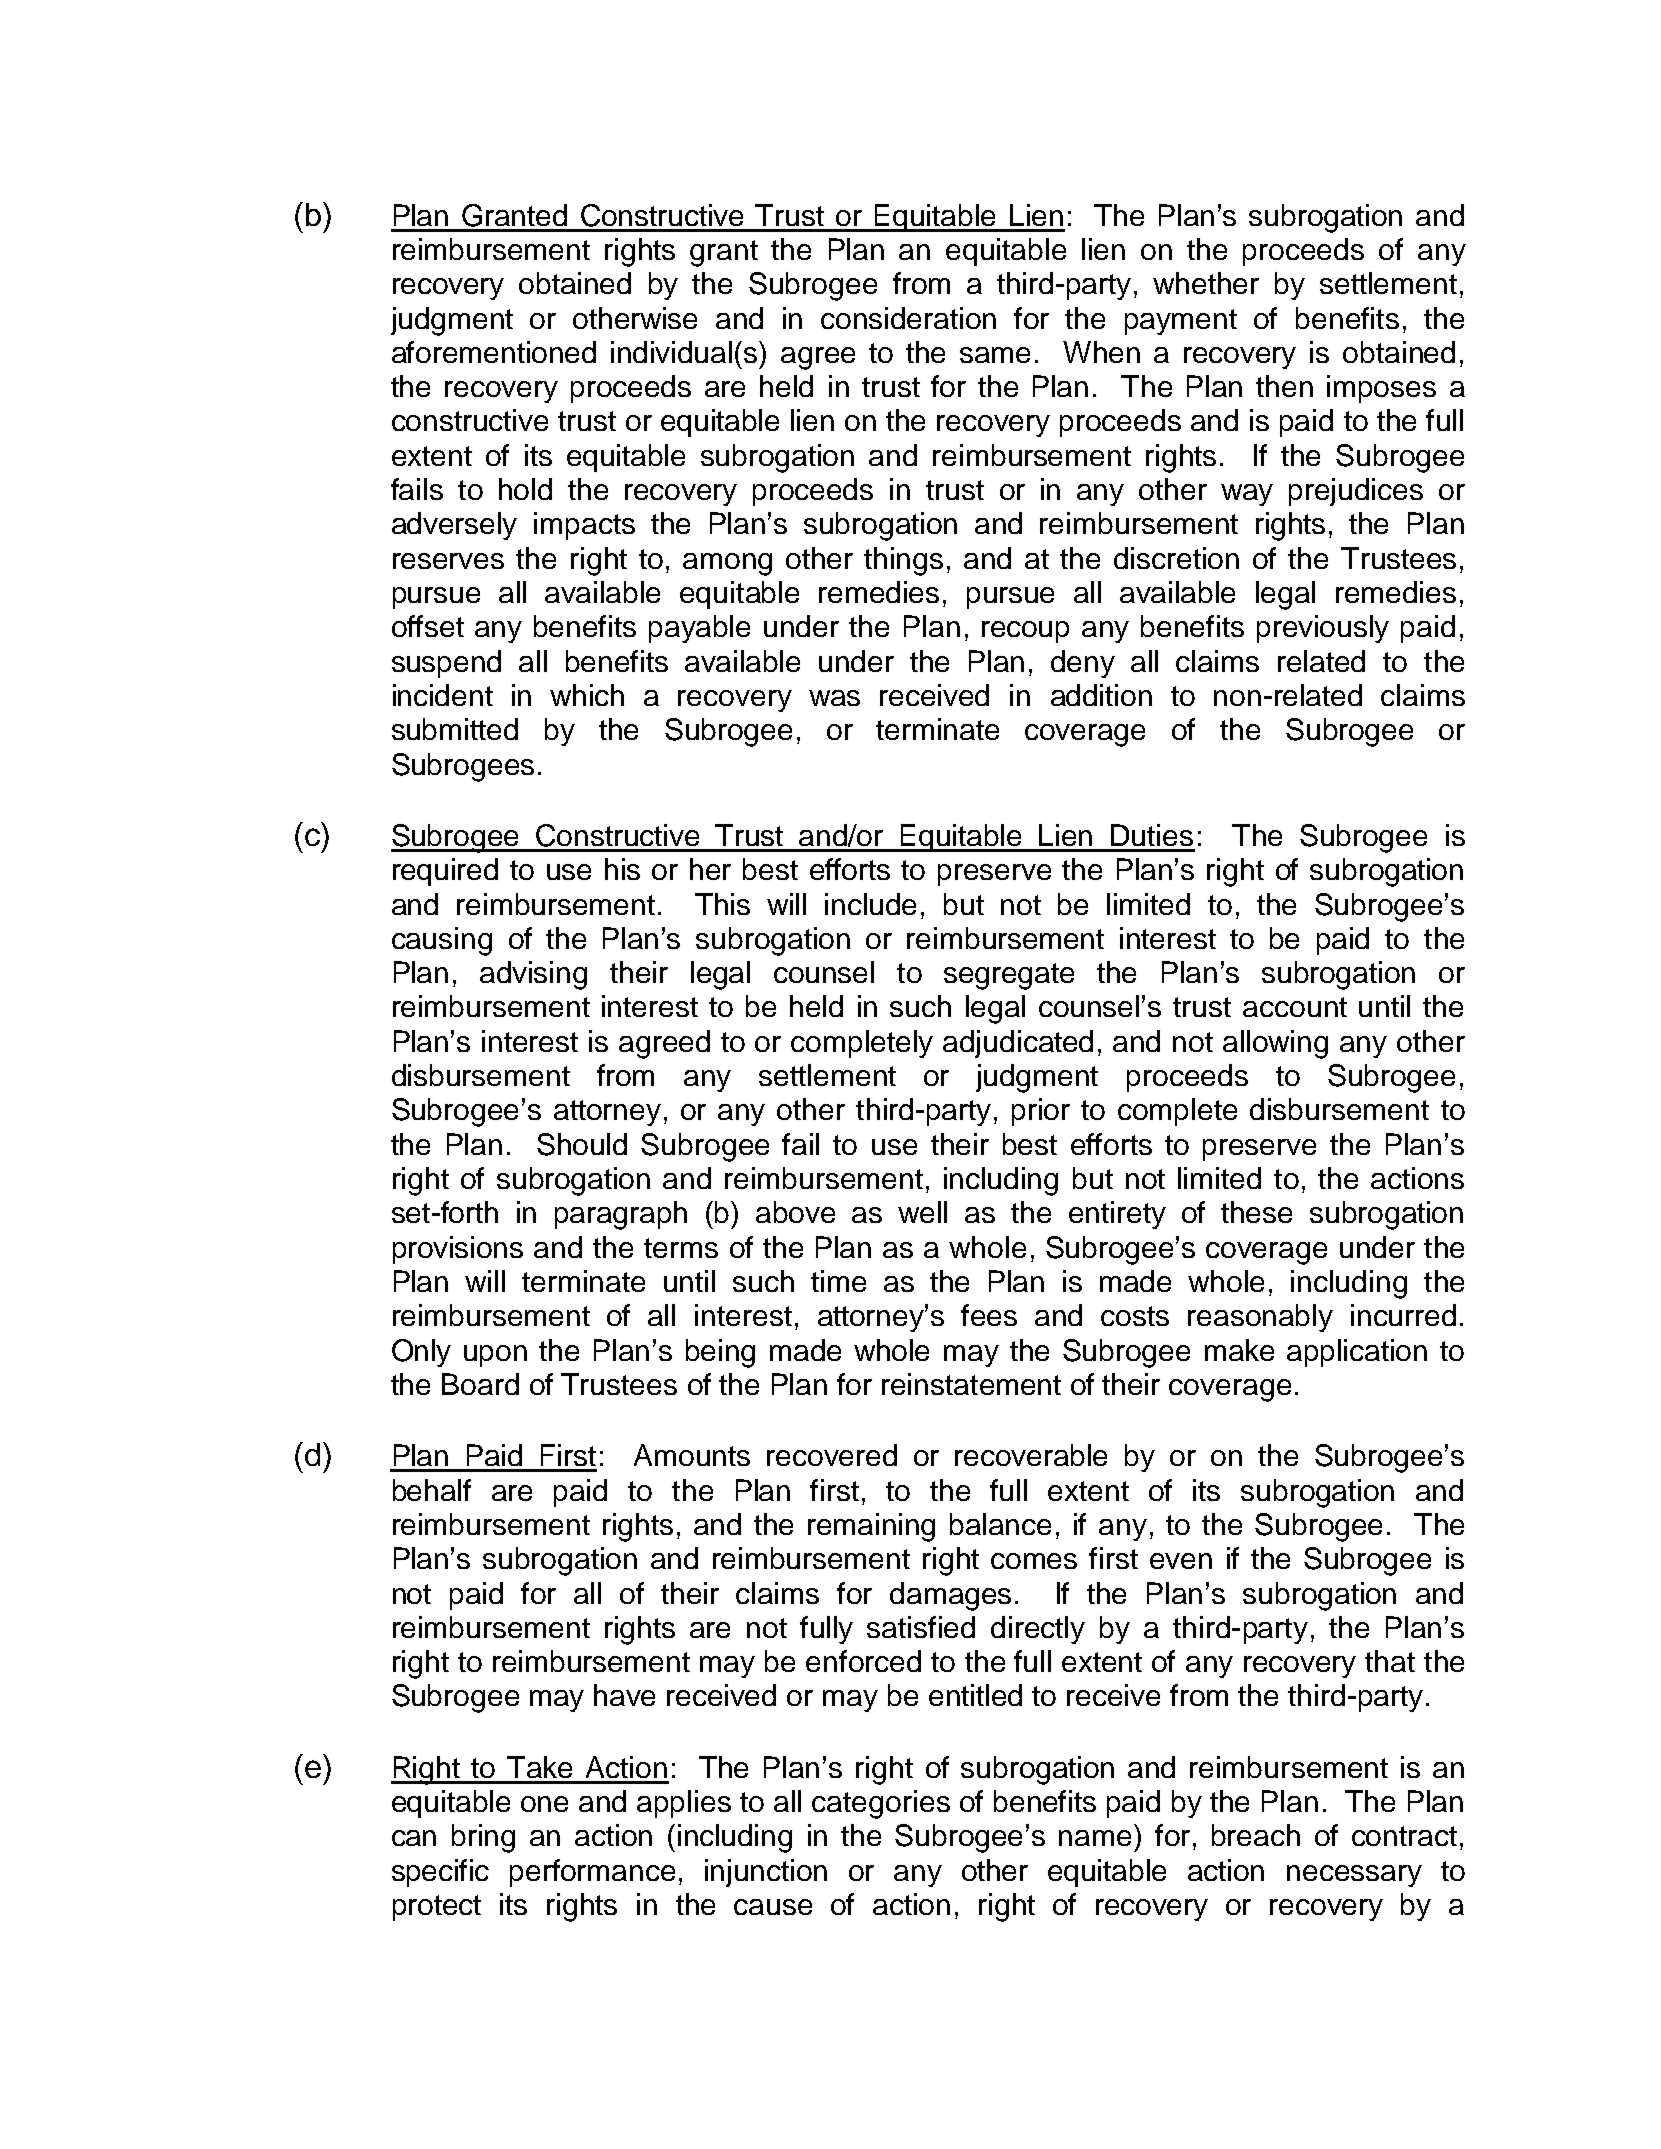 The width and height of the screenshot is (1661, 2149). Describe the element at coordinates (1275, 1044) in the screenshot. I see `allowing` at that location.
